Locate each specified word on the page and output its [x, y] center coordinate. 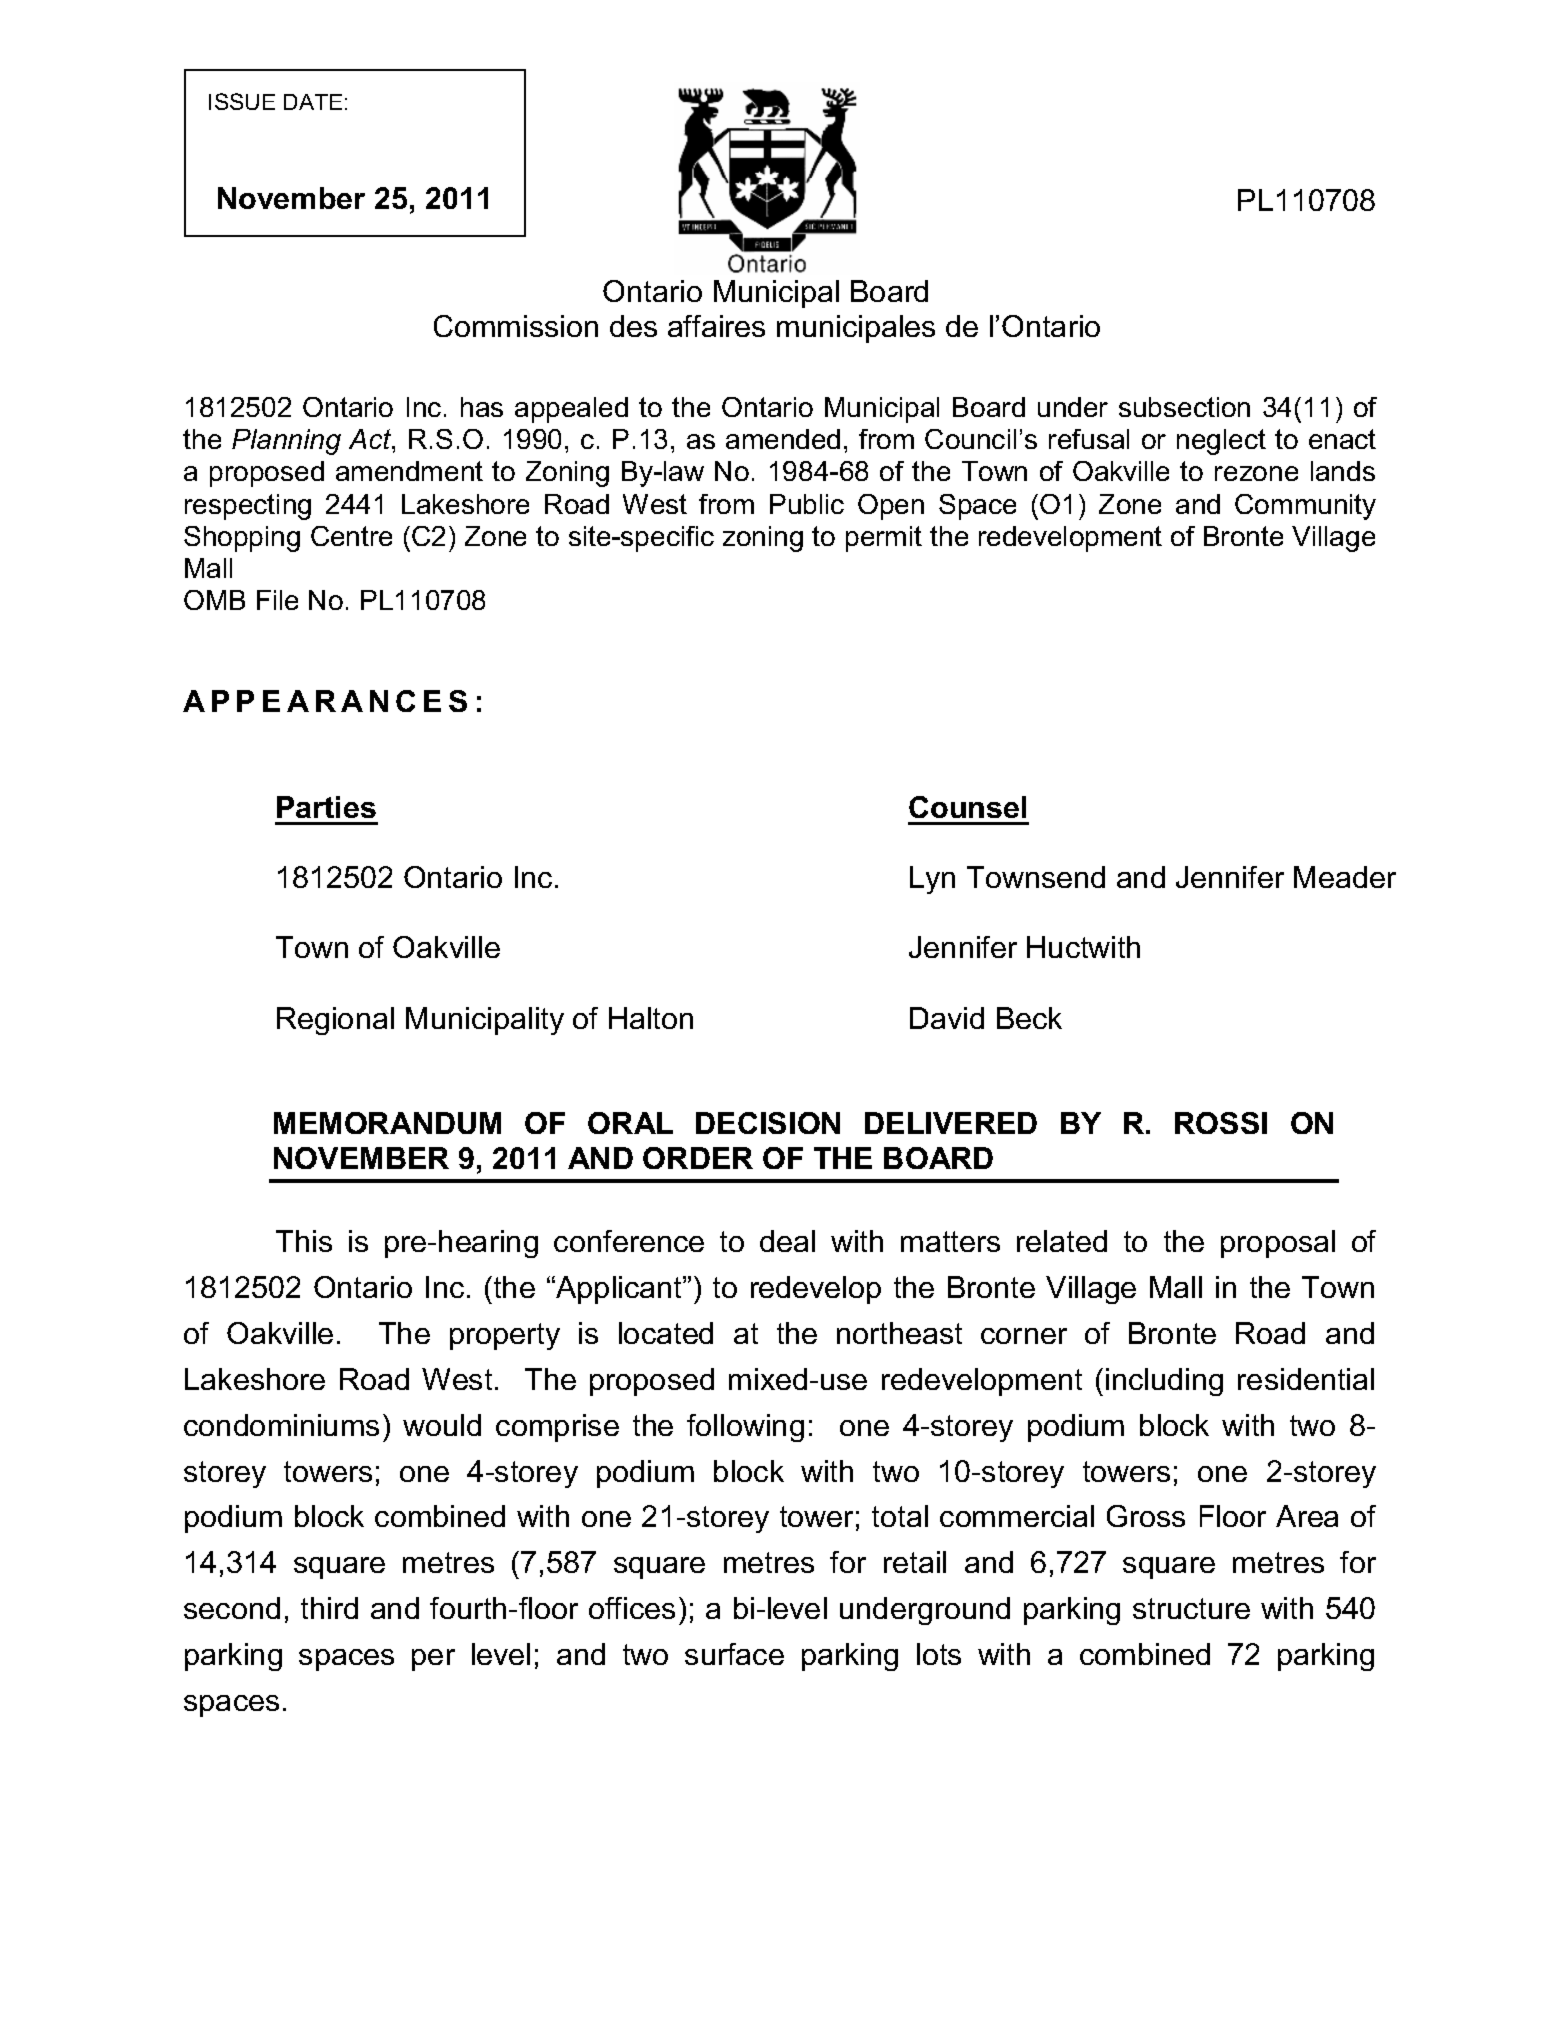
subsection [1184, 407]
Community [1305, 507]
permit [884, 539]
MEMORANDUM [387, 1123]
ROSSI [1221, 1123]
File [277, 600]
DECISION [768, 1123]
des [633, 326]
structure [1191, 1608]
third [329, 1608]
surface [734, 1654]
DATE [313, 102]
